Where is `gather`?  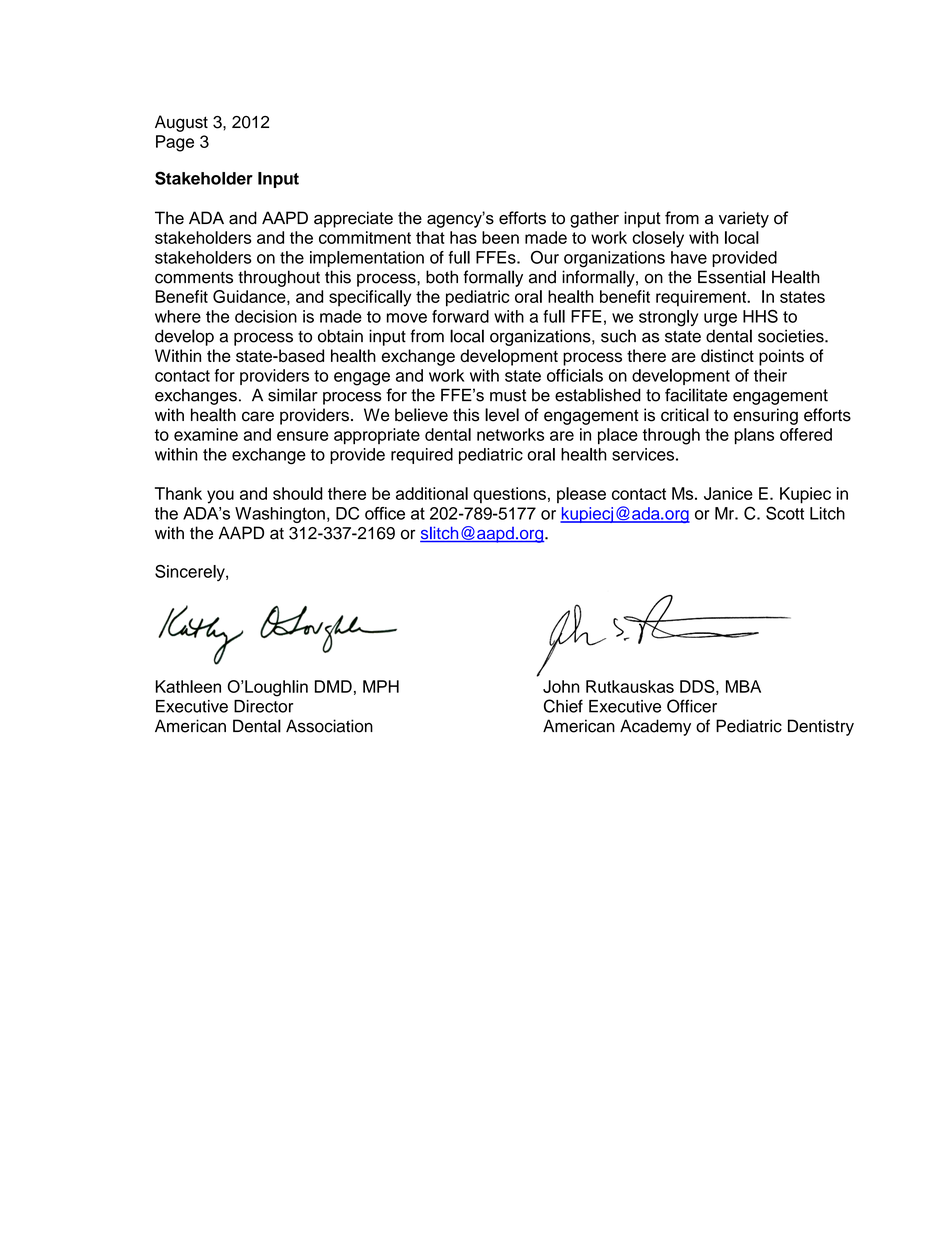 gather is located at coordinates (594, 219).
